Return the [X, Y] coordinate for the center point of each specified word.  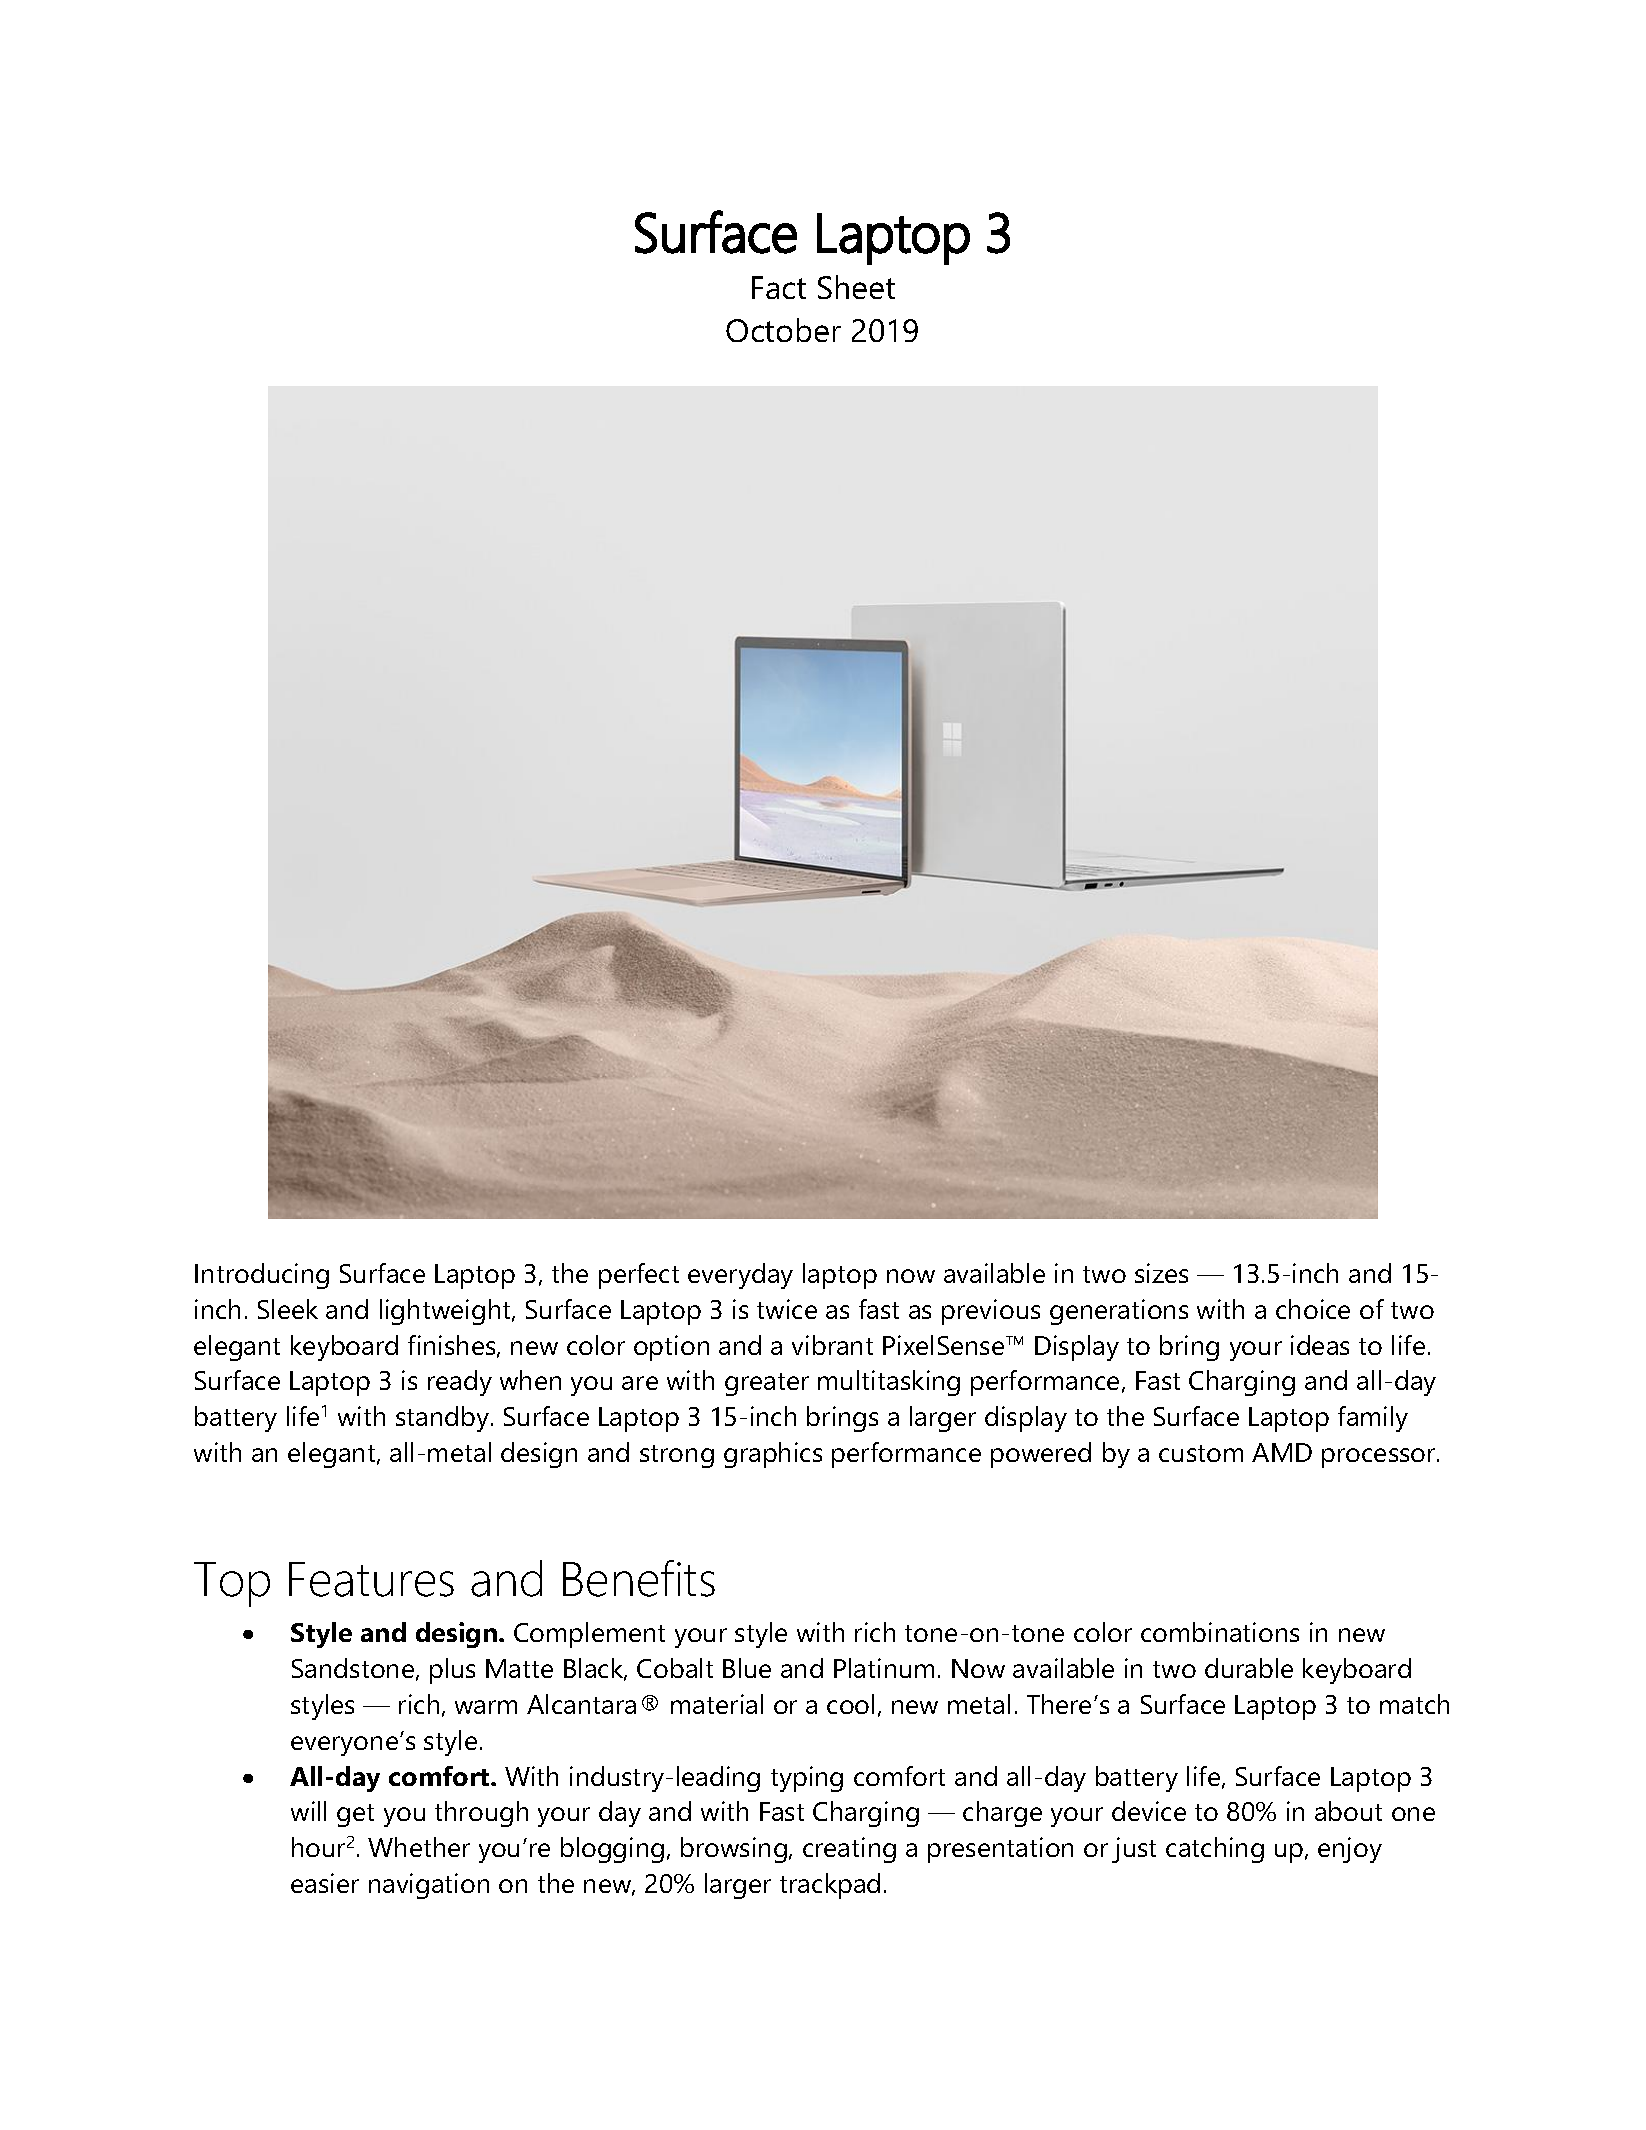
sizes [1161, 1273]
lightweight [446, 1312]
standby [444, 1419]
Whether [419, 1847]
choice [1313, 1309]
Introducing [262, 1276]
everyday [740, 1276]
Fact [779, 287]
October [783, 330]
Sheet [856, 287]
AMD [1282, 1452]
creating [849, 1850]
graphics [773, 1455]
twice [787, 1309]
